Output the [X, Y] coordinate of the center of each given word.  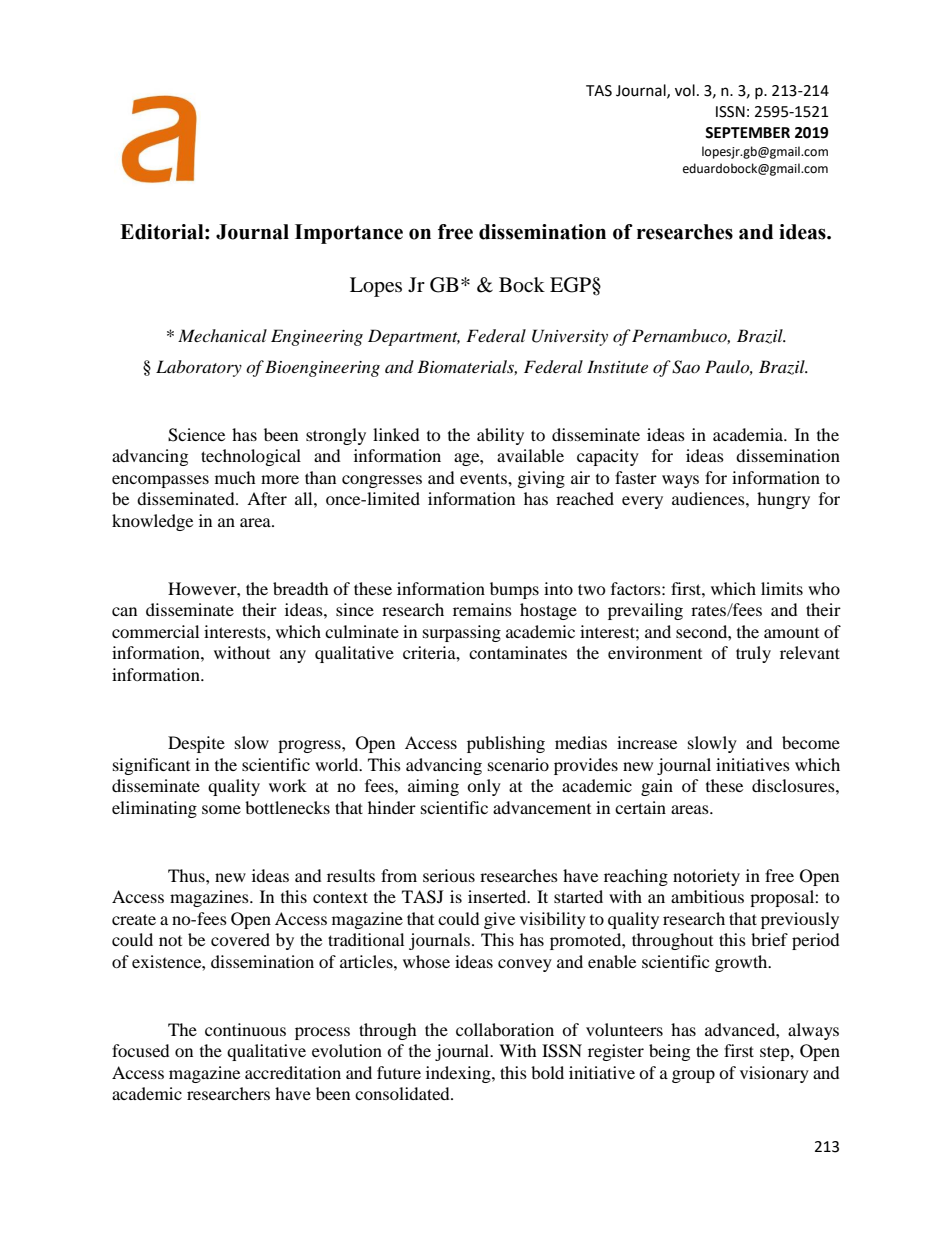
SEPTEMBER [747, 133]
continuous [245, 1029]
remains [482, 609]
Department [414, 337]
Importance [349, 234]
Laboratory [199, 368]
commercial [155, 631]
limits [782, 588]
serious [449, 875]
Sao [686, 367]
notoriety [706, 877]
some [221, 809]
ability [500, 436]
